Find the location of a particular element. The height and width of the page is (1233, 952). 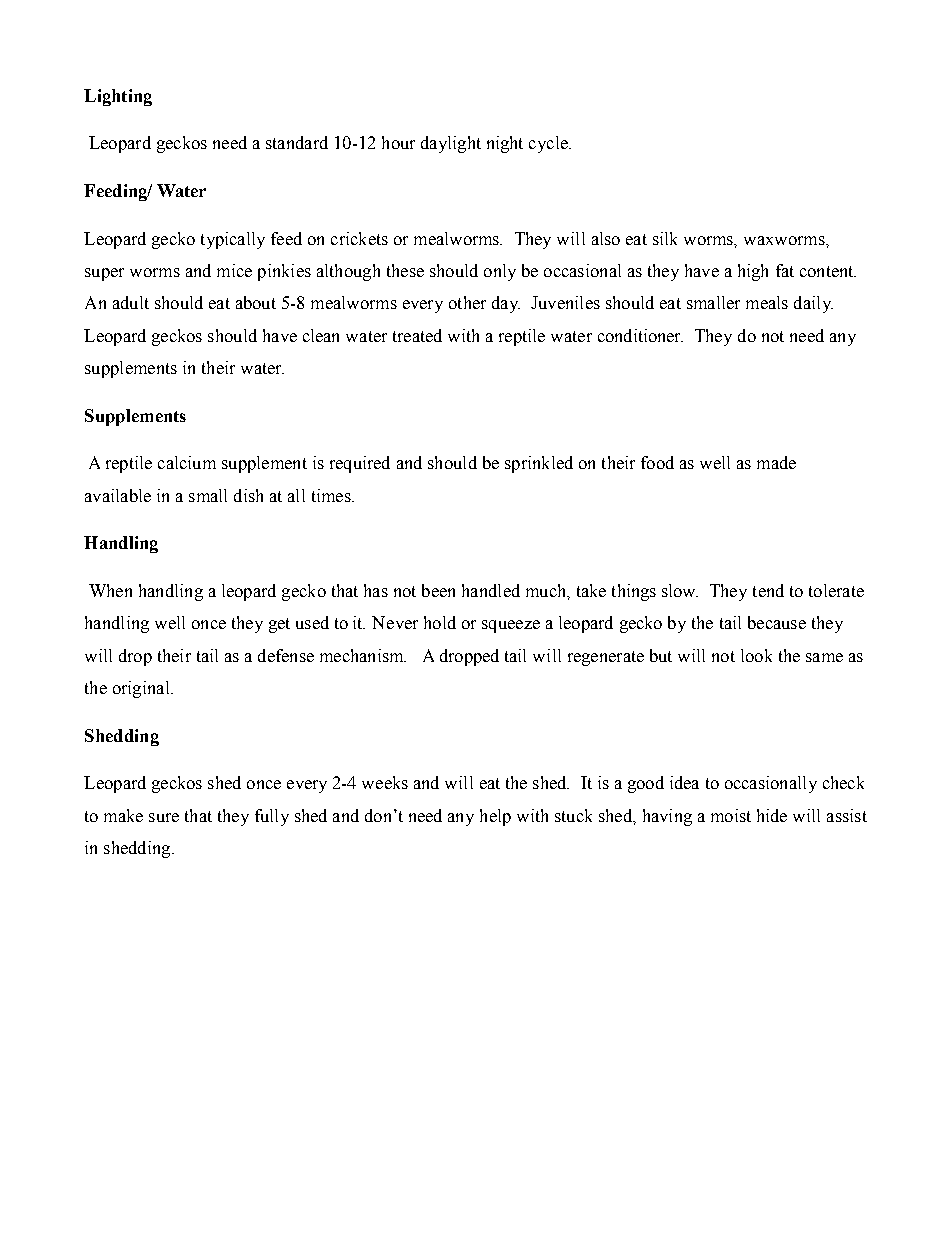

sure is located at coordinates (164, 817).
